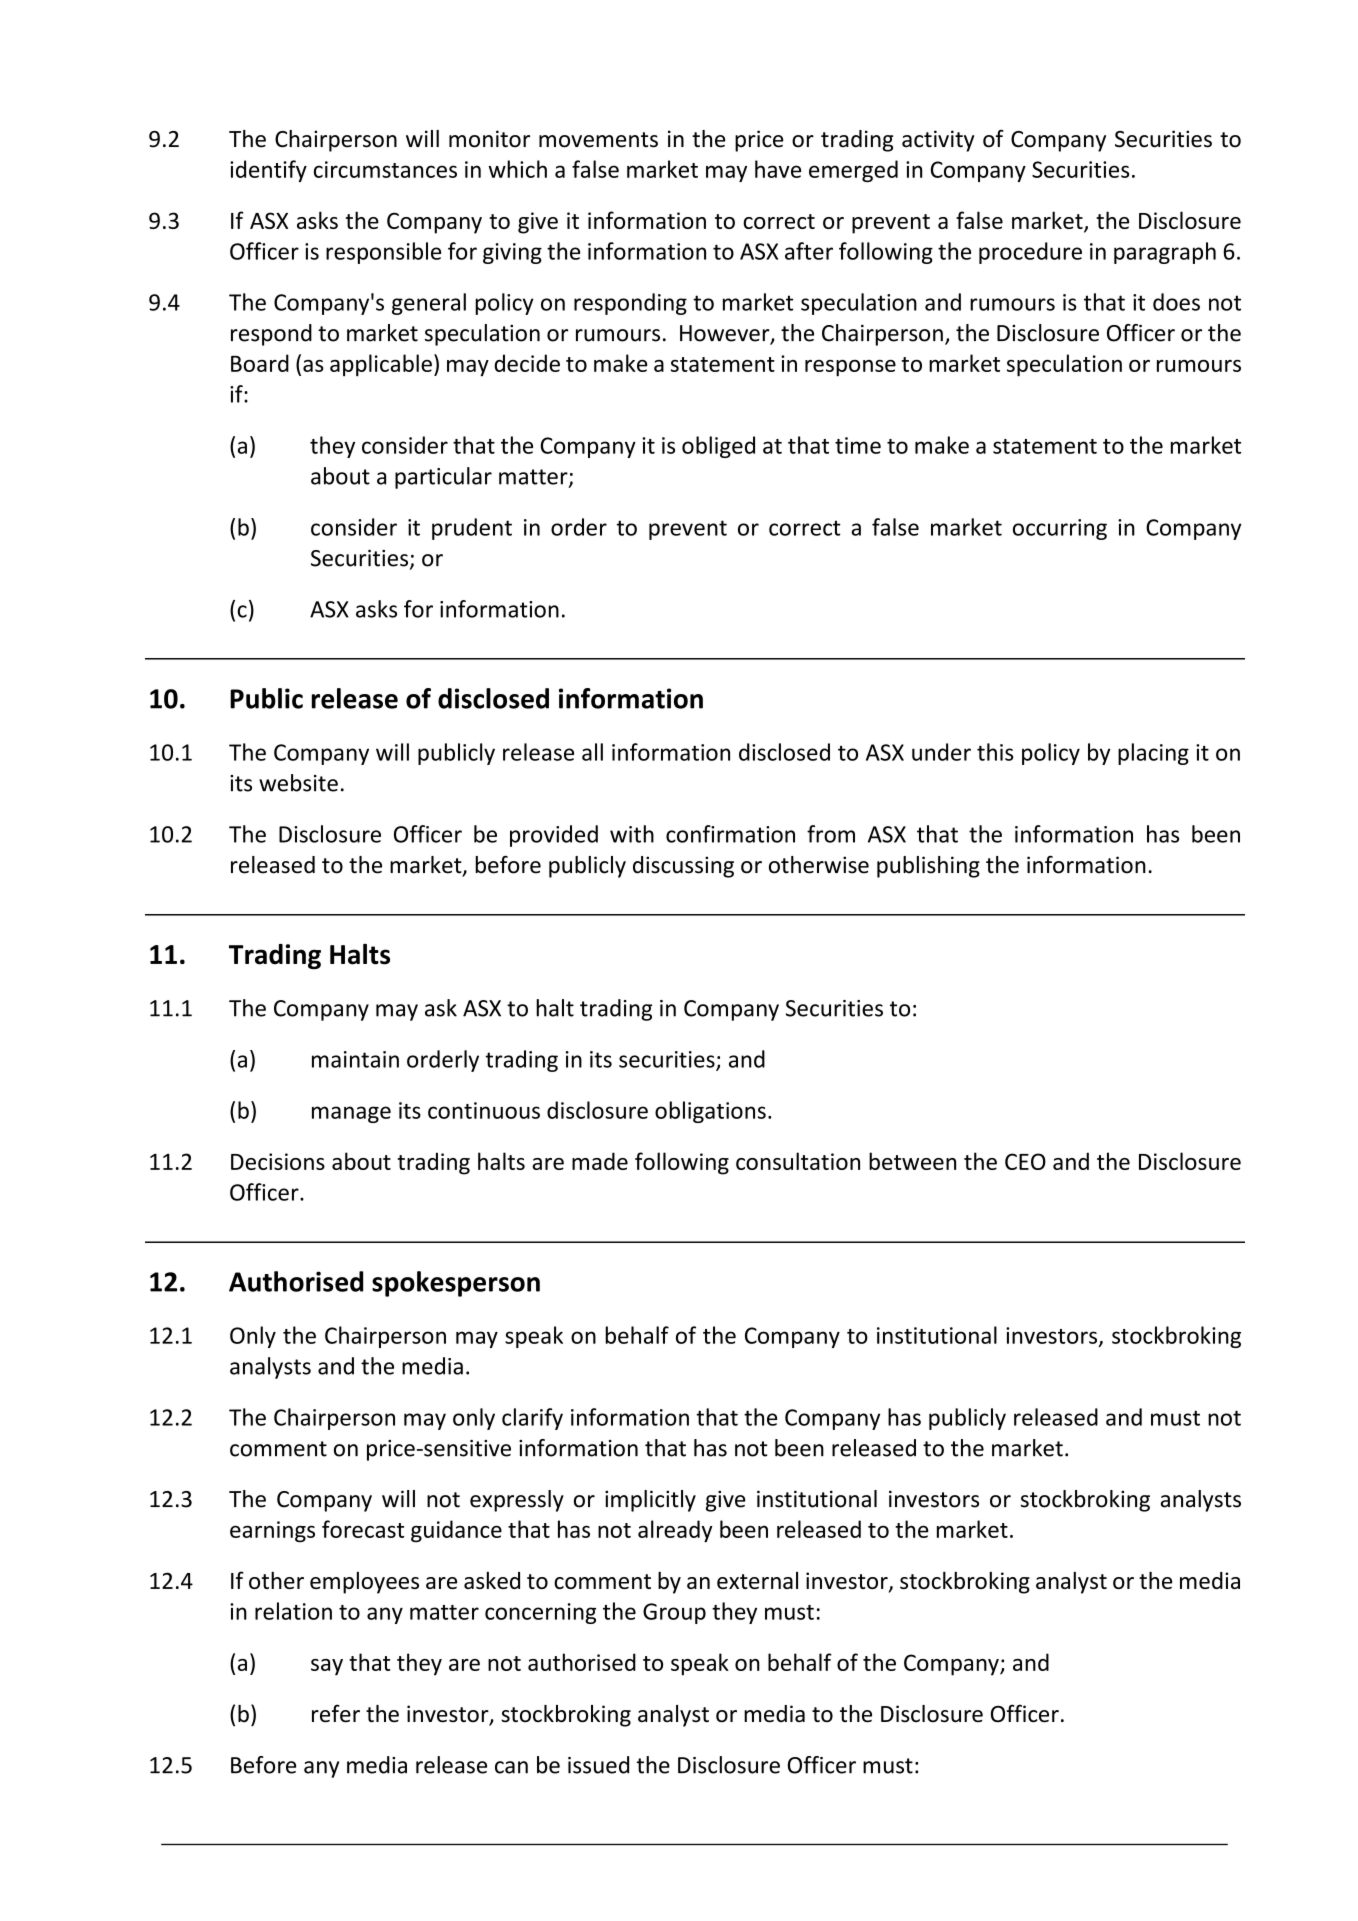 The height and width of the image is (1921, 1358). Describe the element at coordinates (778, 169) in the image. I see `have` at that location.
